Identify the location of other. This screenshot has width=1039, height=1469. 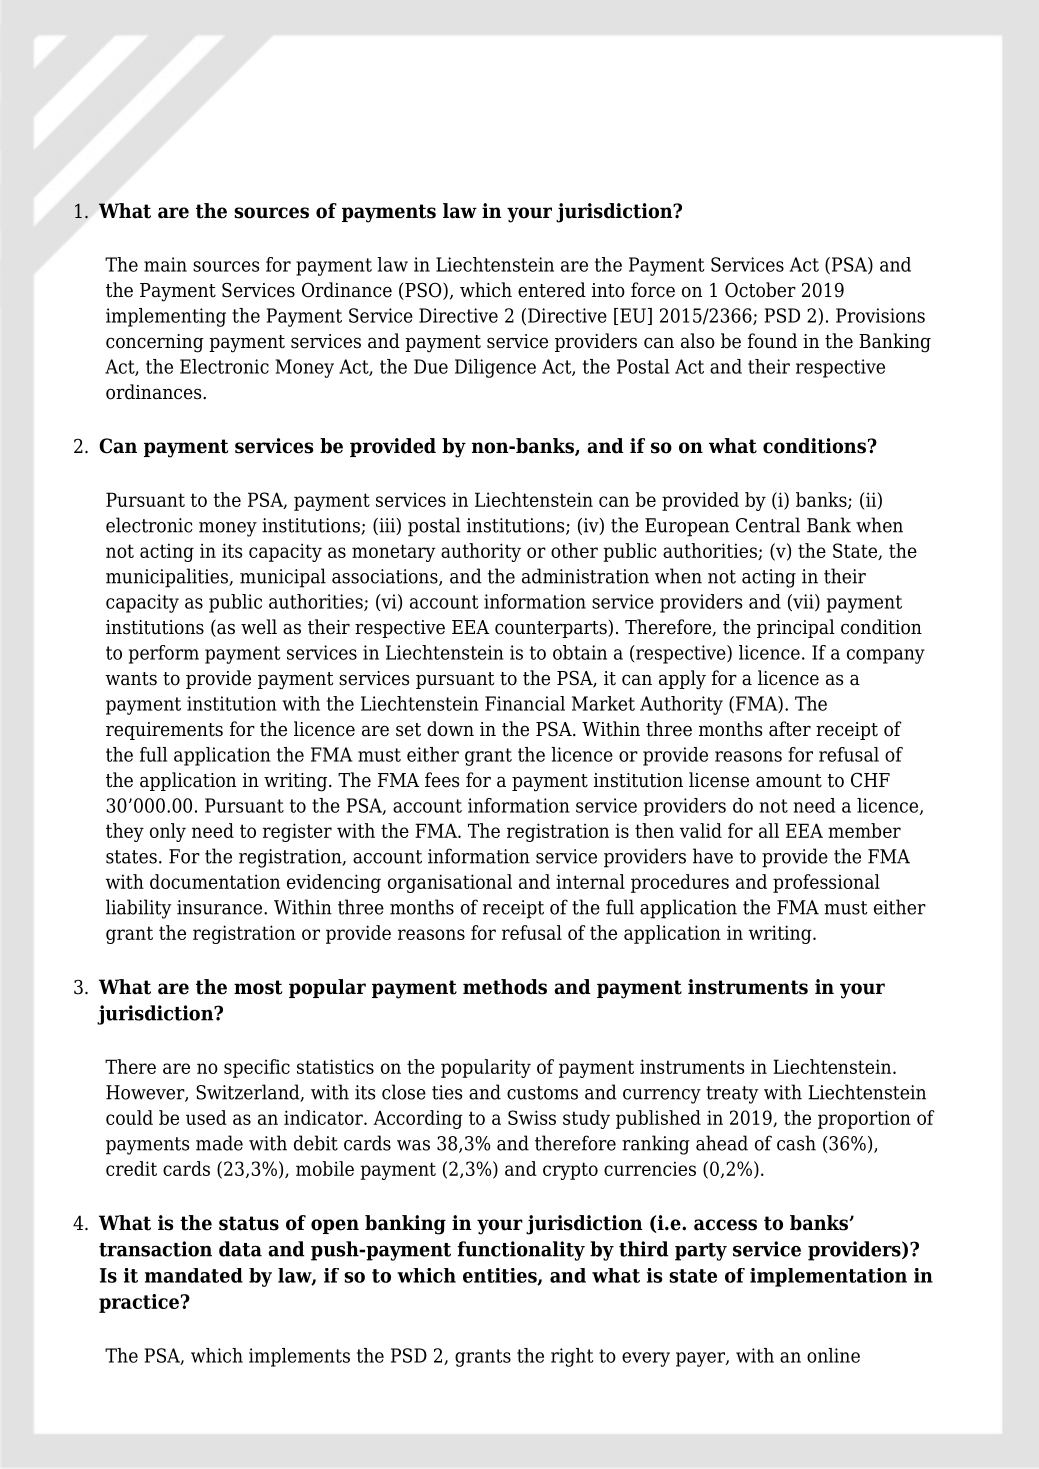
(574, 550).
